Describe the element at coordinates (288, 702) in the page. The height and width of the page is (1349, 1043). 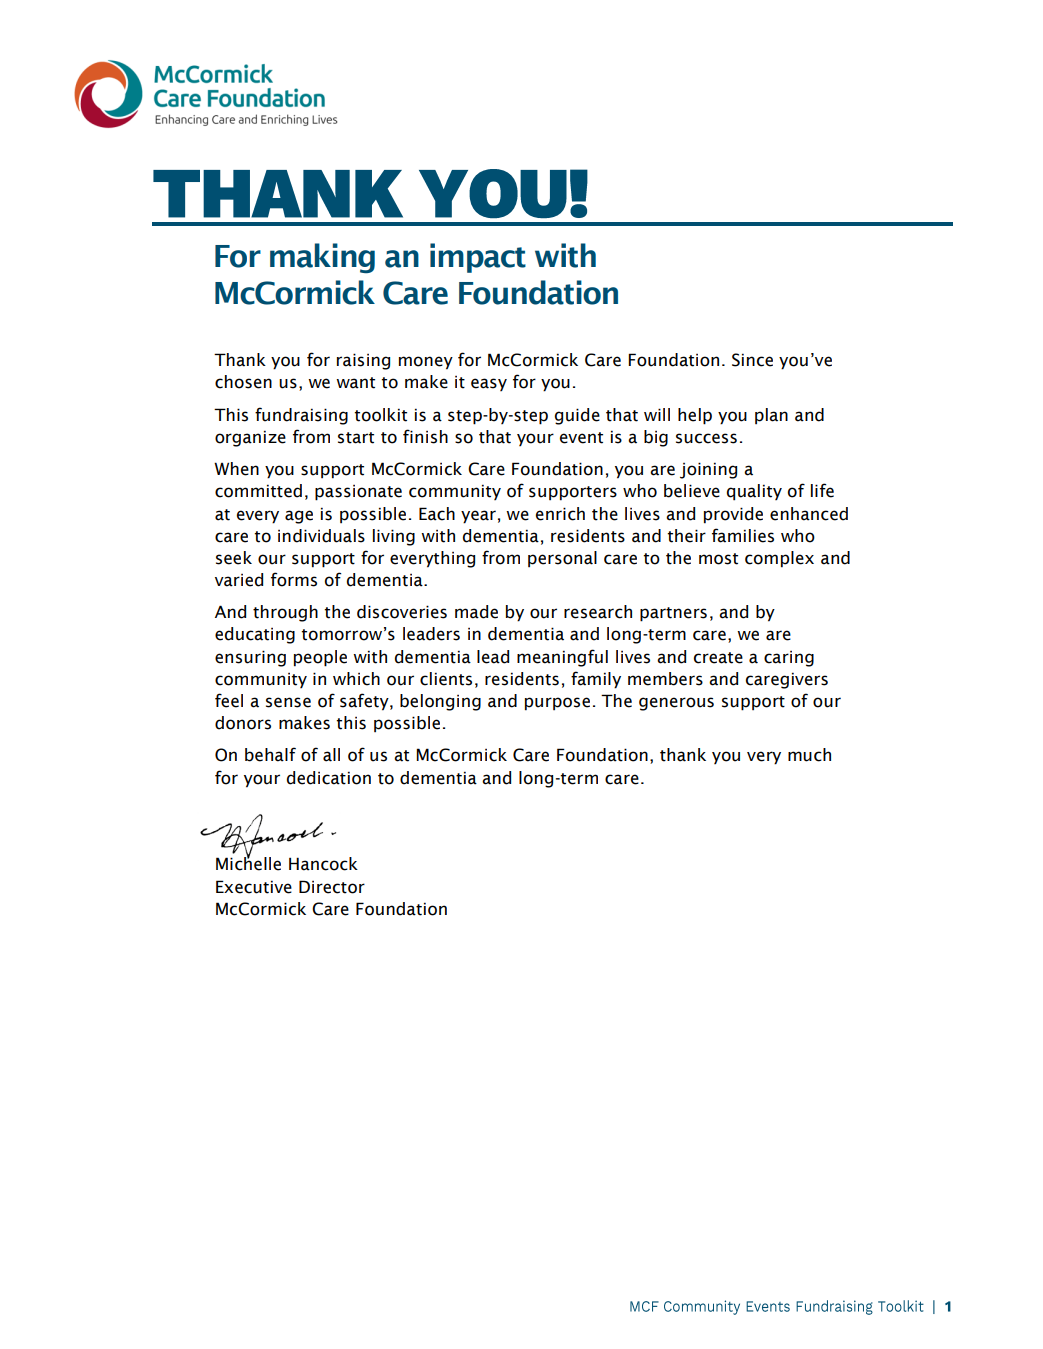
I see `sense` at that location.
